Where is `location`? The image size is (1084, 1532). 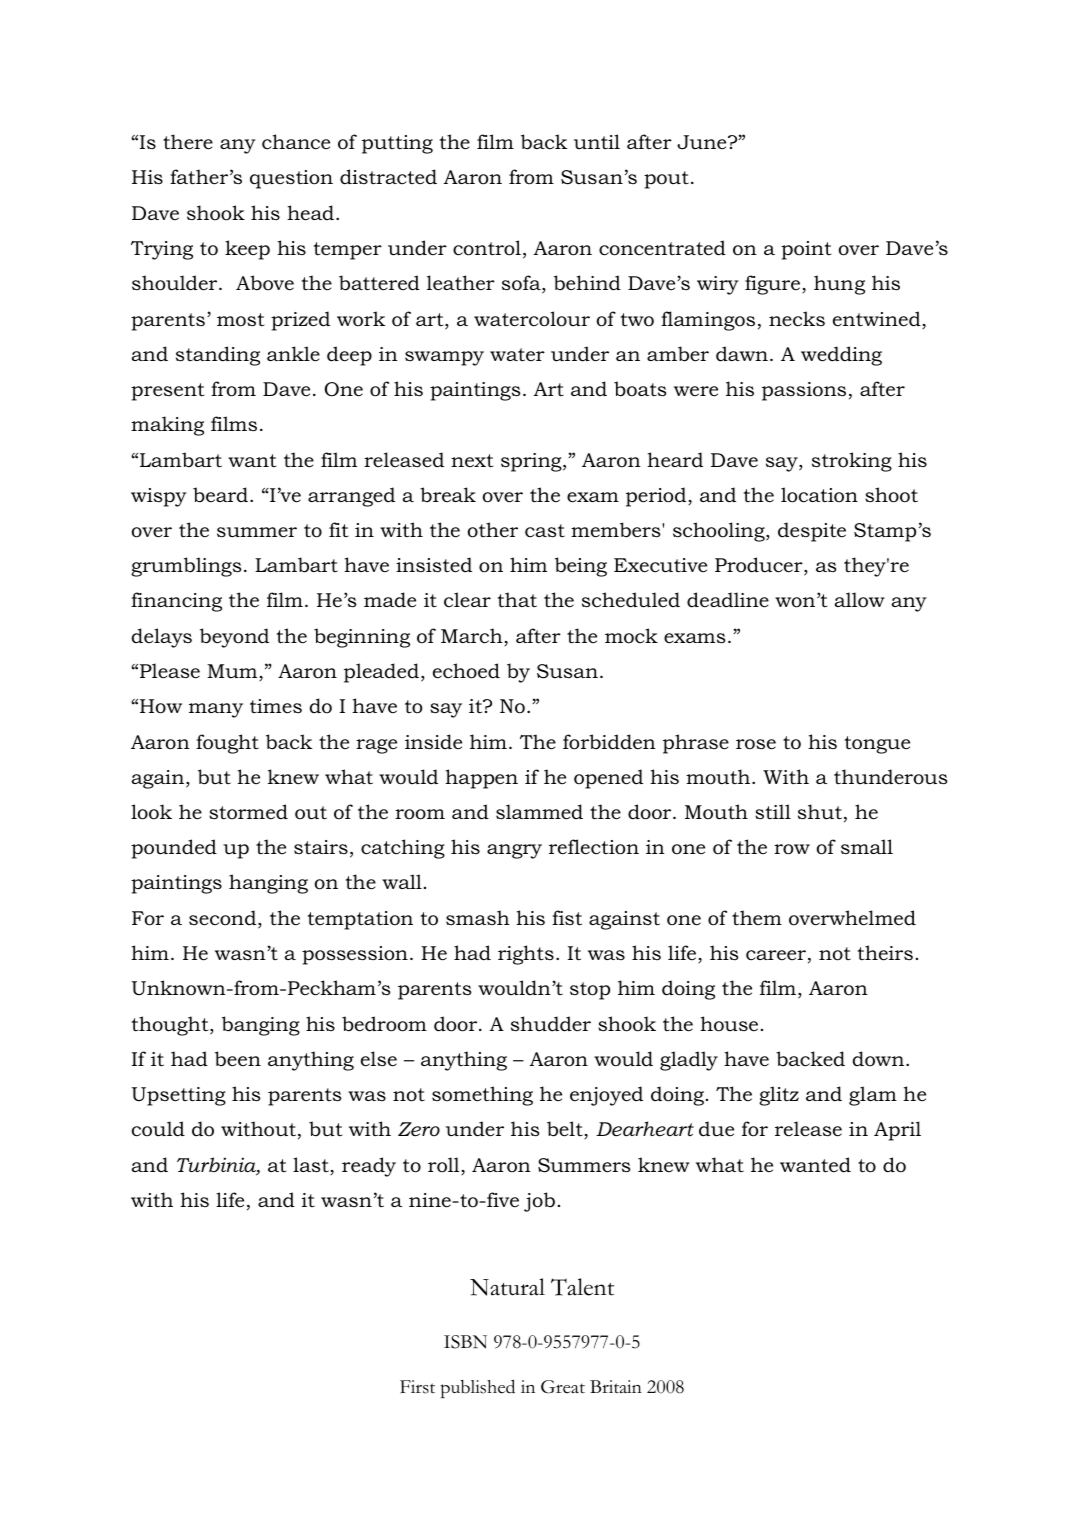 location is located at coordinates (819, 495).
